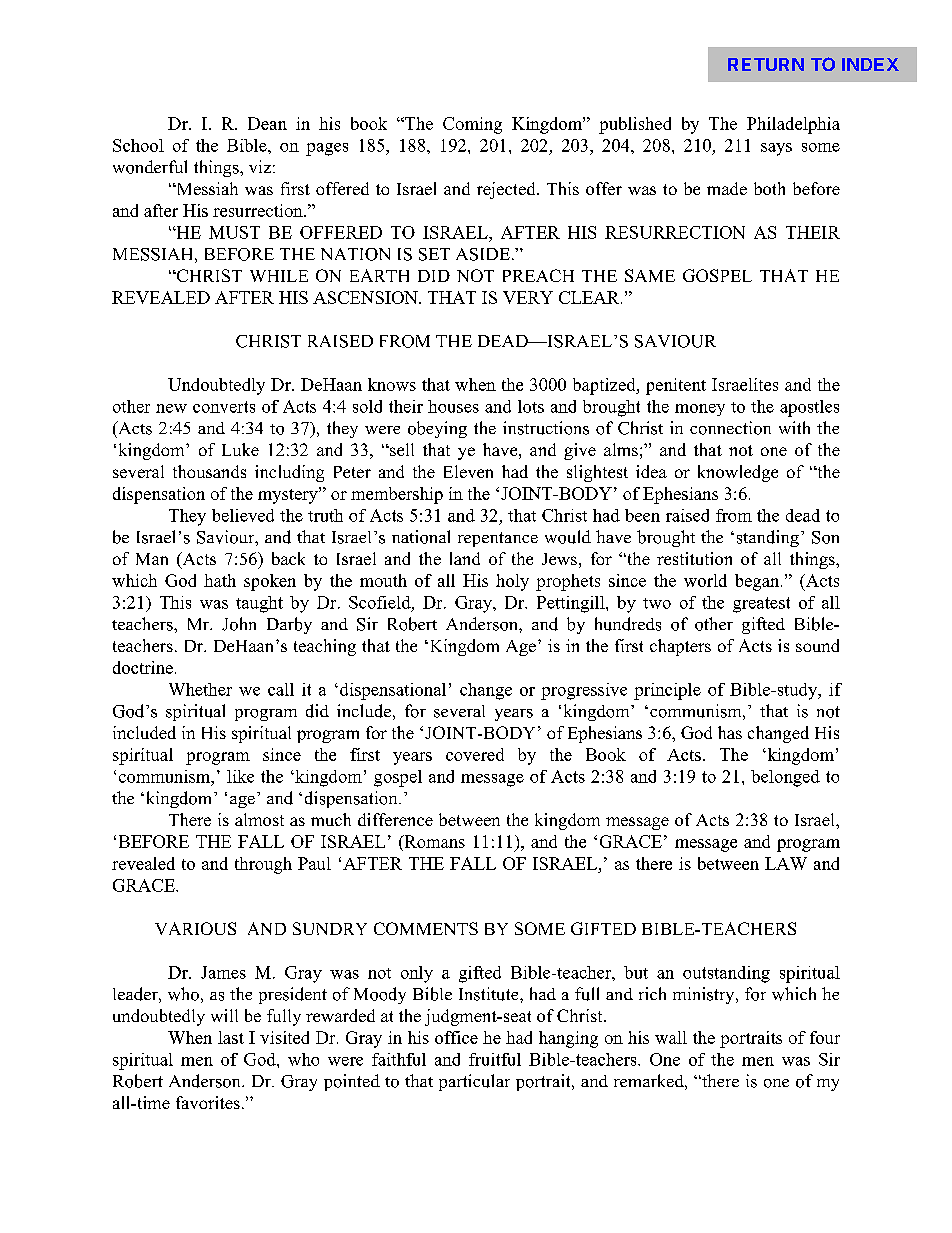 This screenshot has width=952, height=1233. Describe the element at coordinates (474, 1082) in the screenshot. I see `particular` at that location.
